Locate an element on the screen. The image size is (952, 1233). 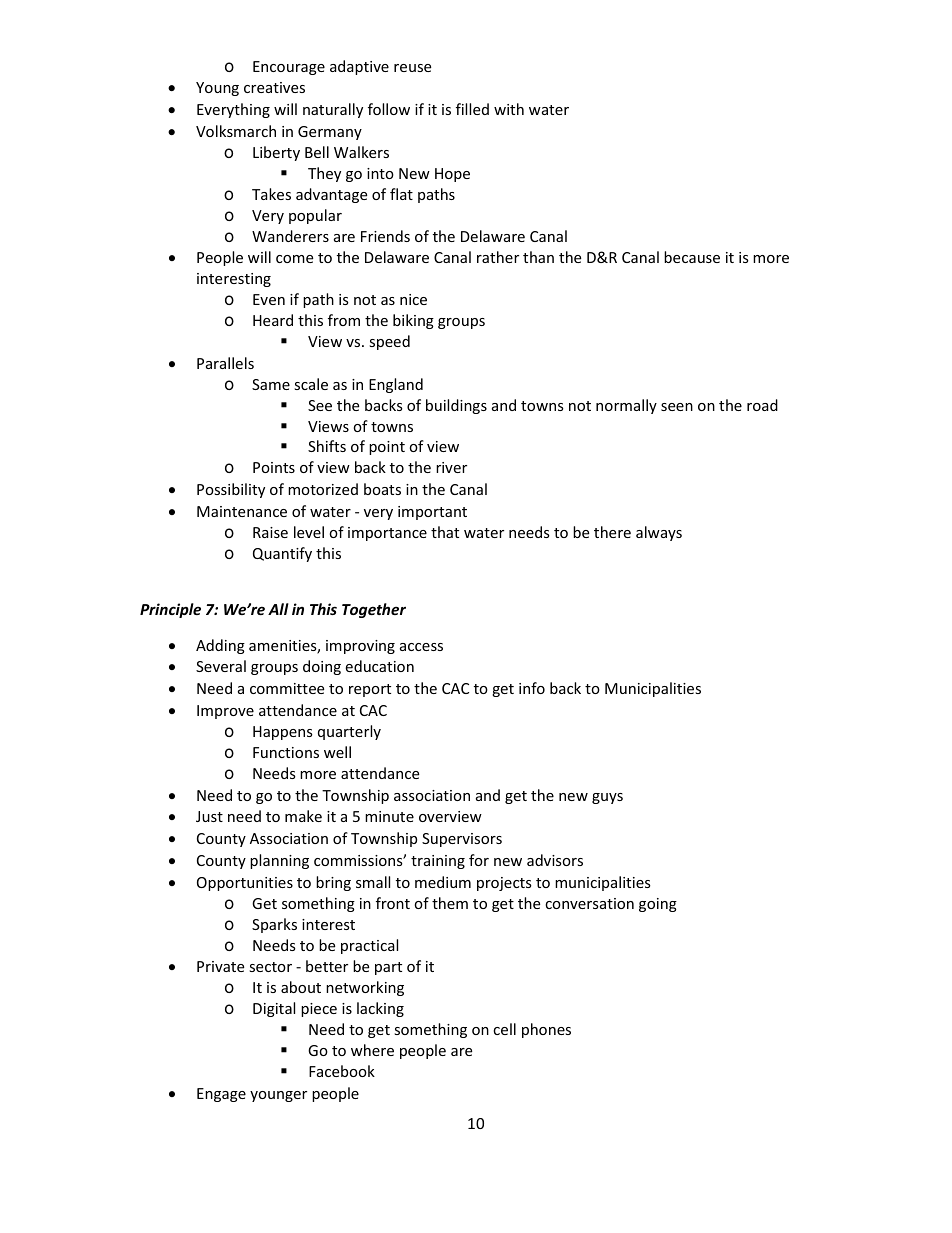
phones is located at coordinates (546, 1030).
